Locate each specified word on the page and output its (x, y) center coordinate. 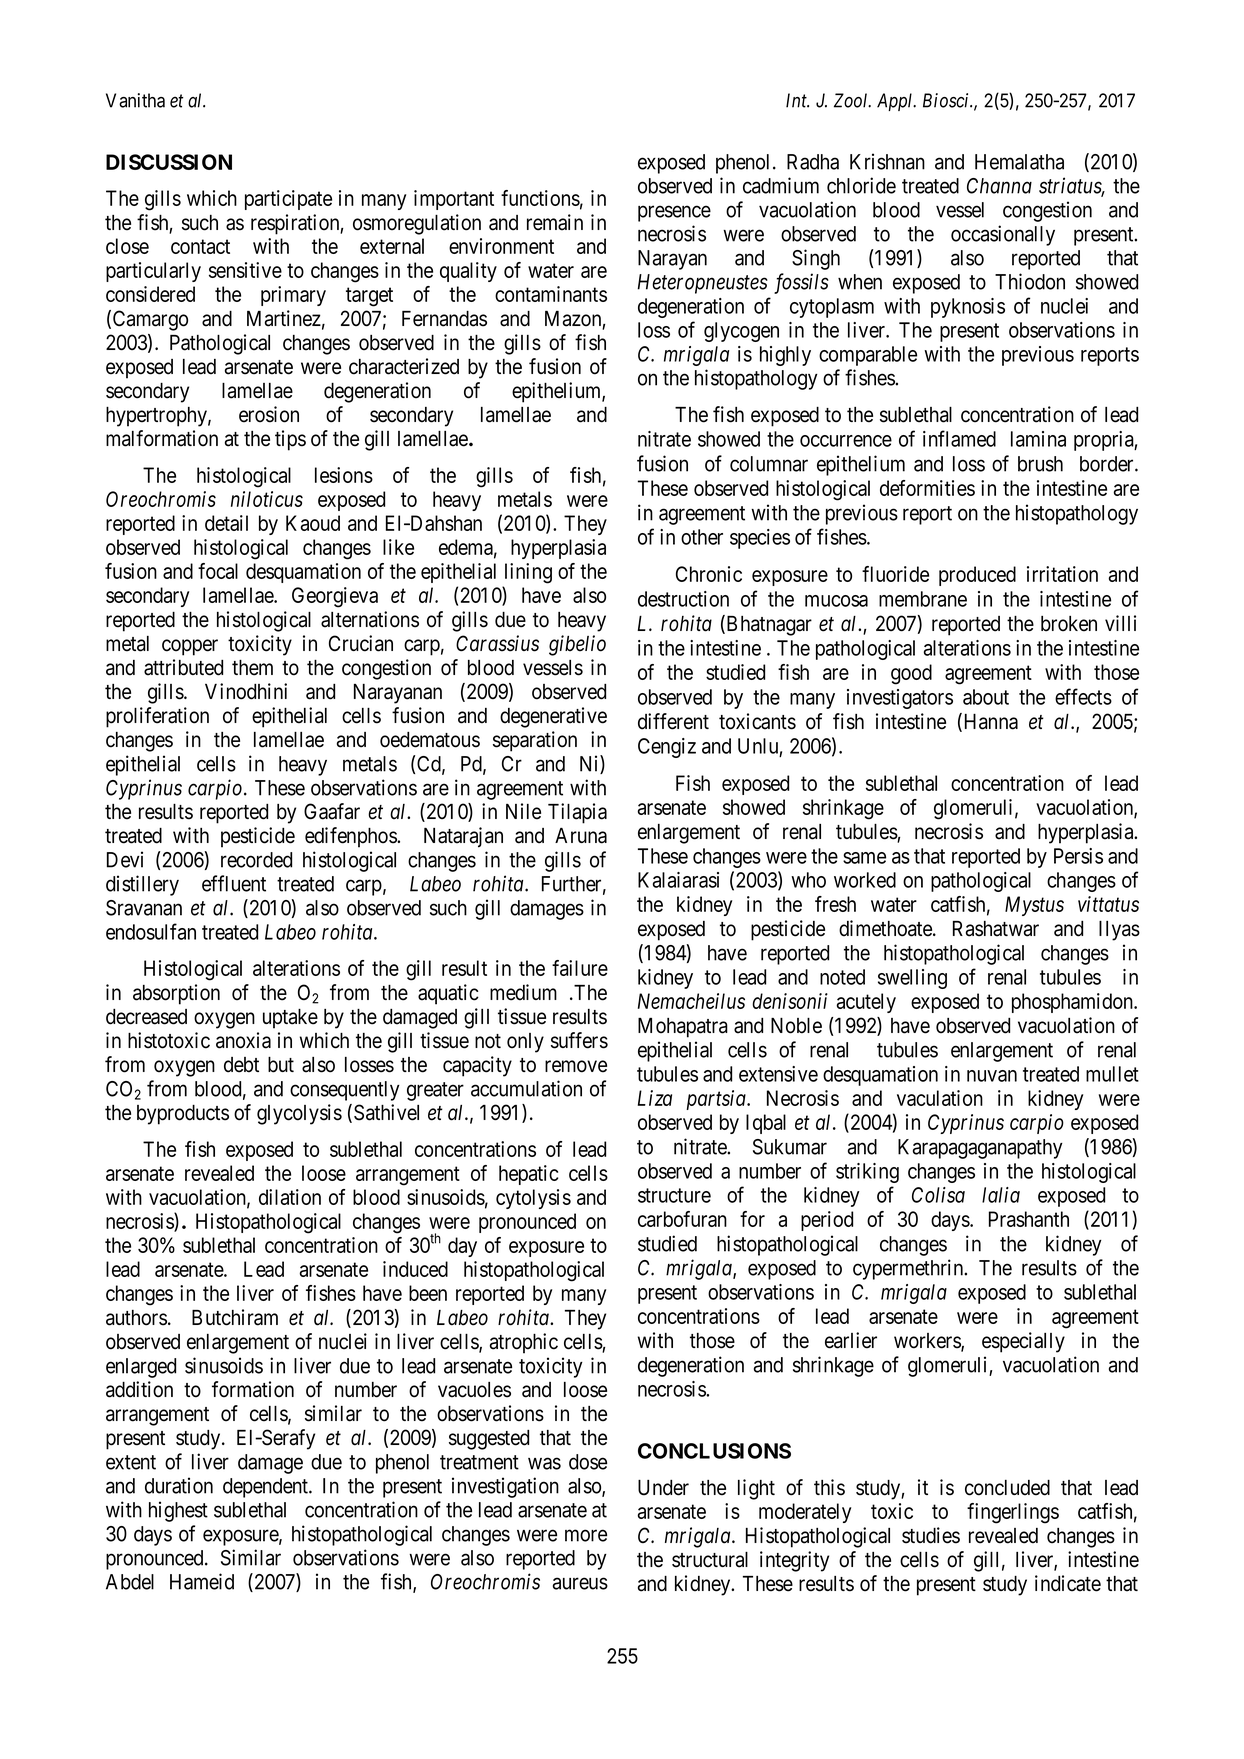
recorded (256, 860)
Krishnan (887, 161)
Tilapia (577, 813)
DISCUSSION (169, 162)
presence (674, 213)
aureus (580, 1583)
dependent (266, 1488)
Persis (1078, 856)
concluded (1007, 1488)
